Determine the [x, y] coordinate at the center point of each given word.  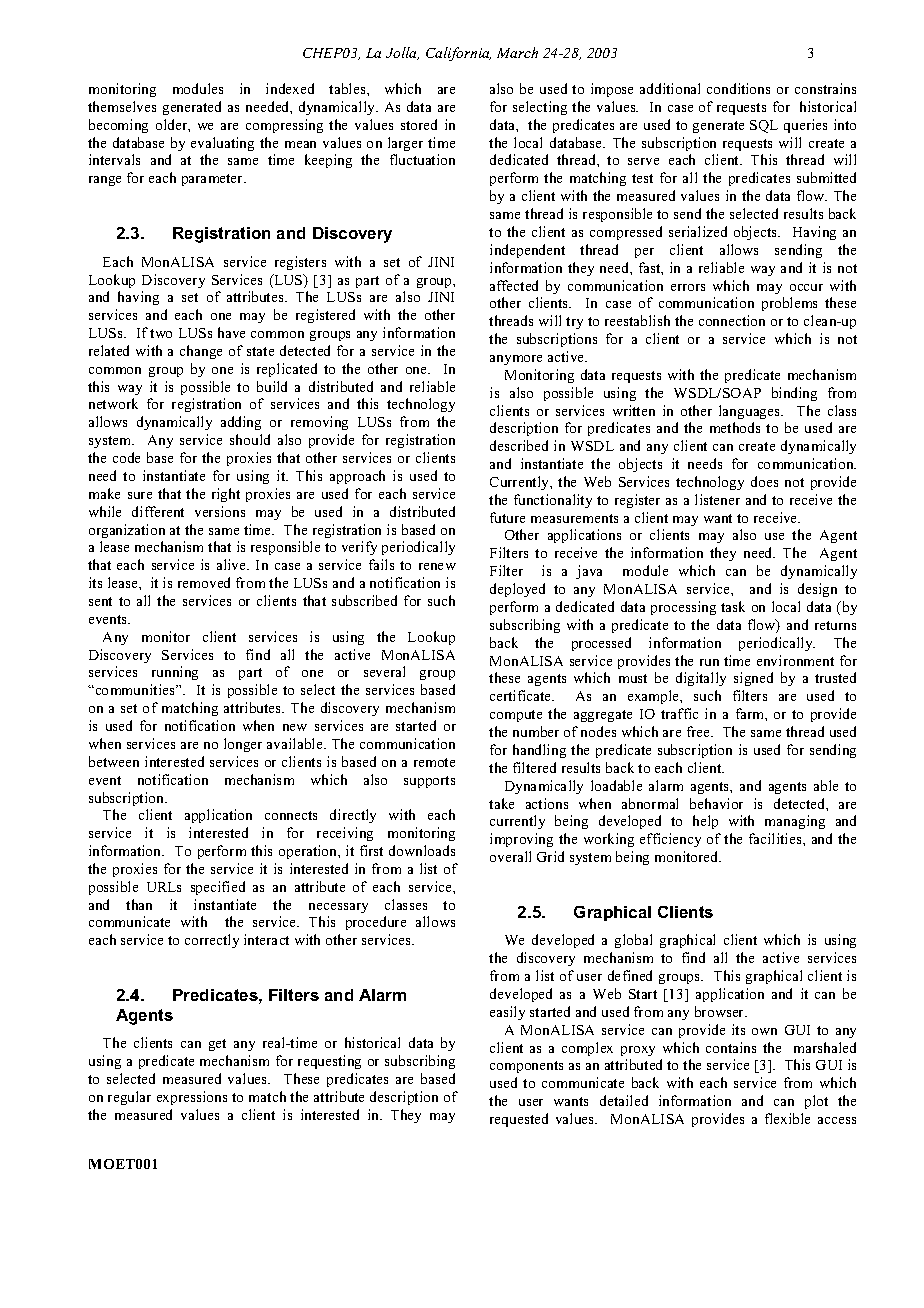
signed [753, 679]
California [458, 54]
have [231, 332]
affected [514, 285]
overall [510, 856]
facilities [776, 838]
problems [789, 304]
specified [218, 888]
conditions [738, 88]
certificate [522, 695]
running [175, 673]
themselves [122, 106]
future [507, 517]
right [226, 495]
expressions [192, 1098]
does [764, 481]
